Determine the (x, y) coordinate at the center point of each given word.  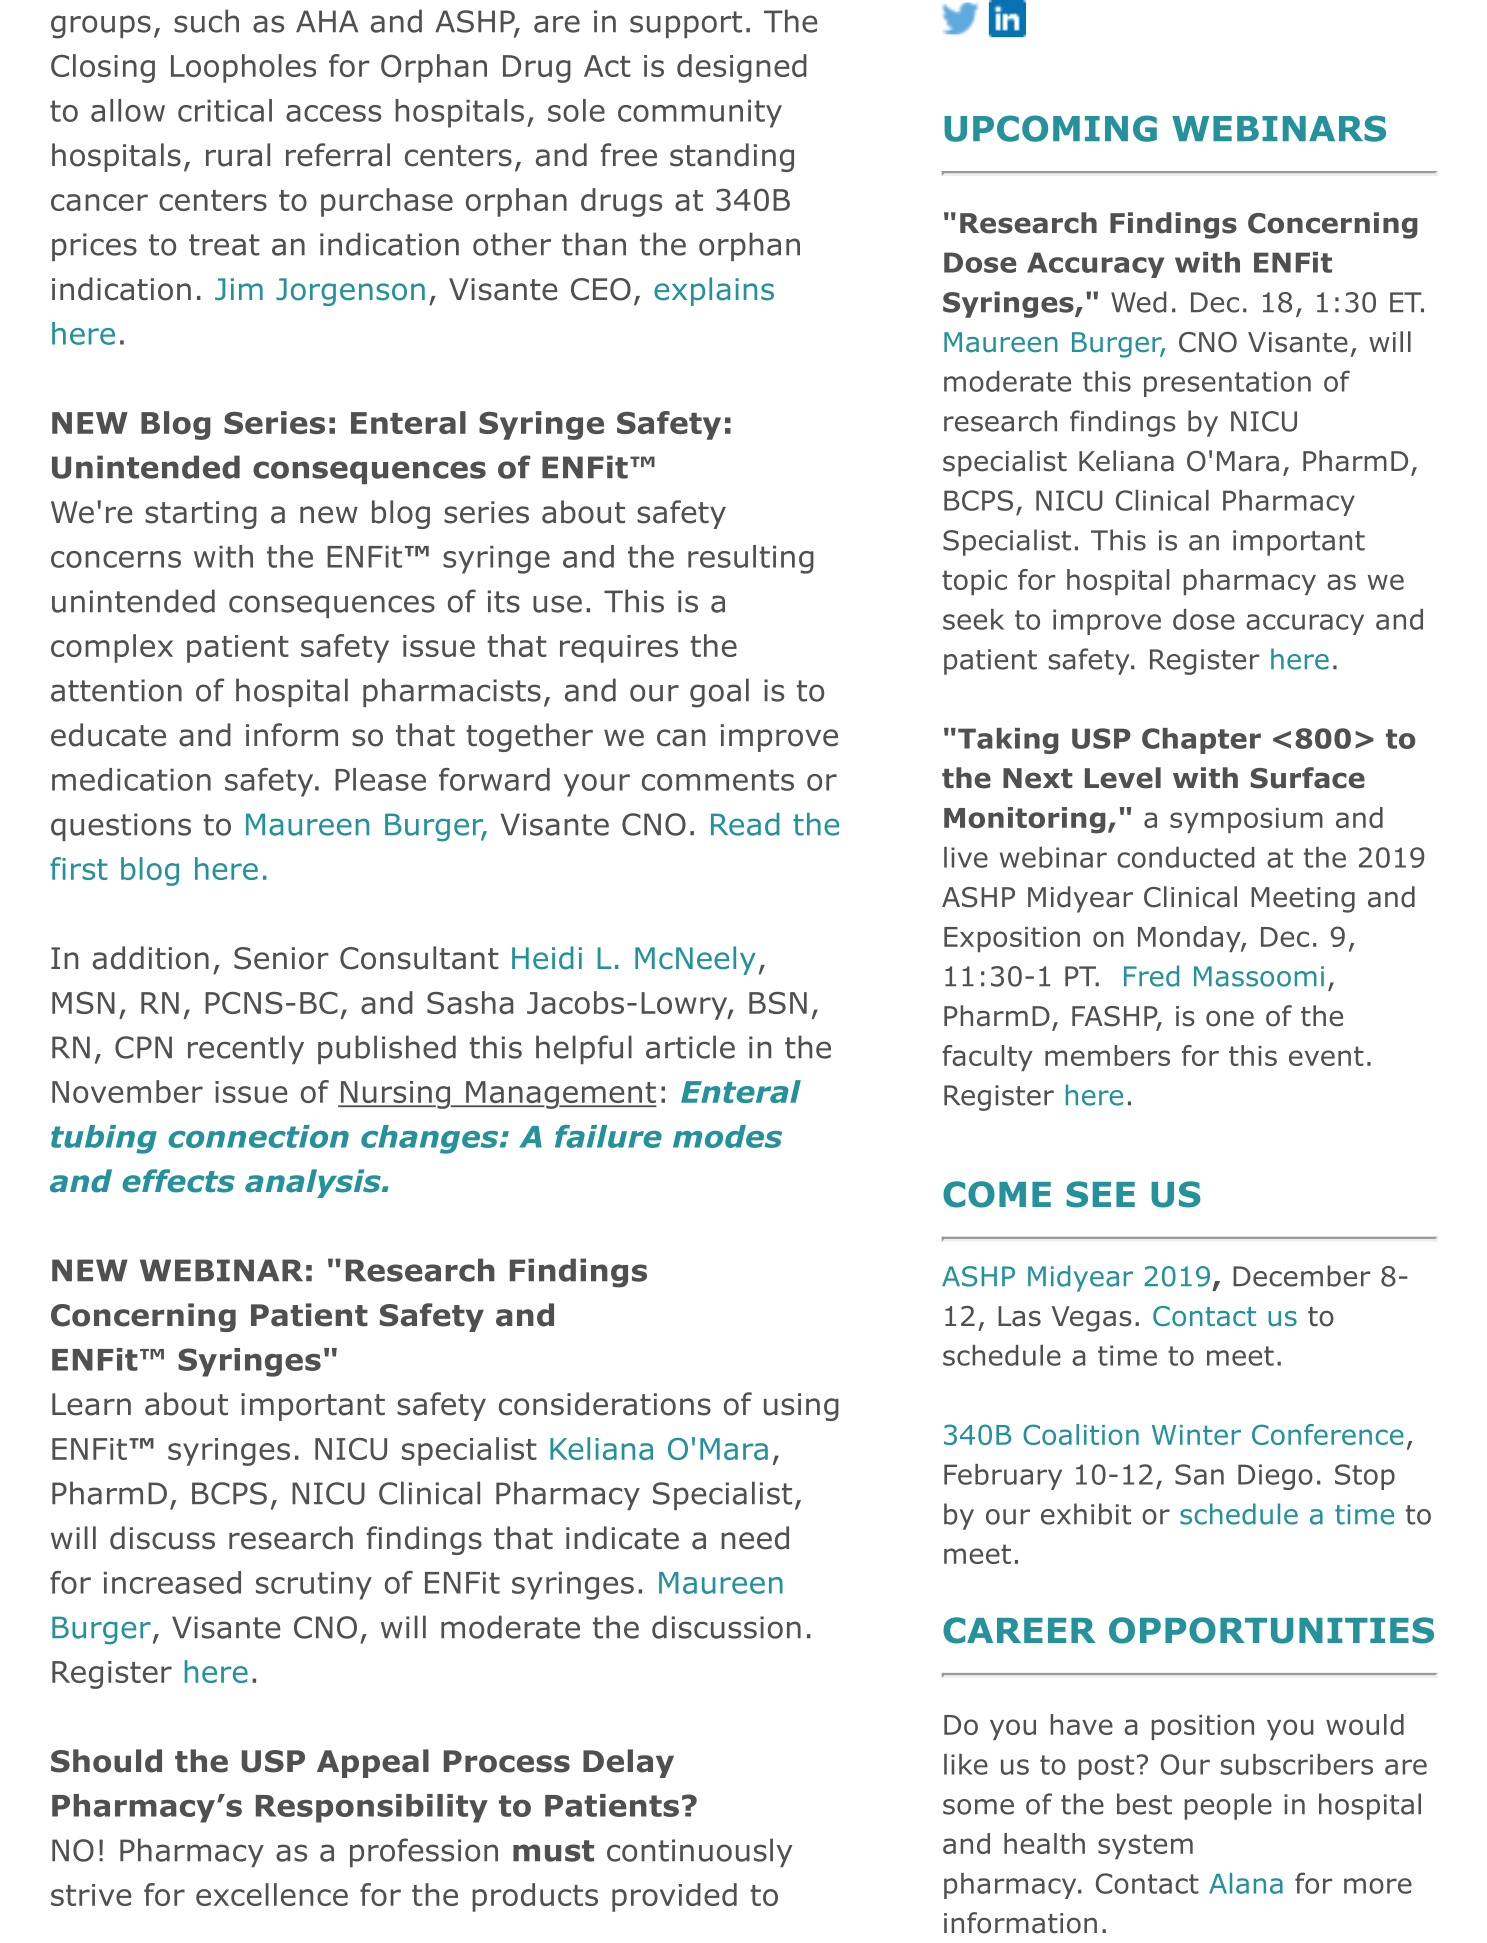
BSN (778, 1003)
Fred (1151, 976)
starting (201, 515)
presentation (1227, 384)
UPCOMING (1050, 128)
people (1228, 1806)
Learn (91, 1404)
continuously (699, 1852)
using (801, 1407)
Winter (1196, 1435)
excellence (272, 1894)
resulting (751, 559)
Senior (281, 958)
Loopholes (243, 68)
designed (742, 68)
